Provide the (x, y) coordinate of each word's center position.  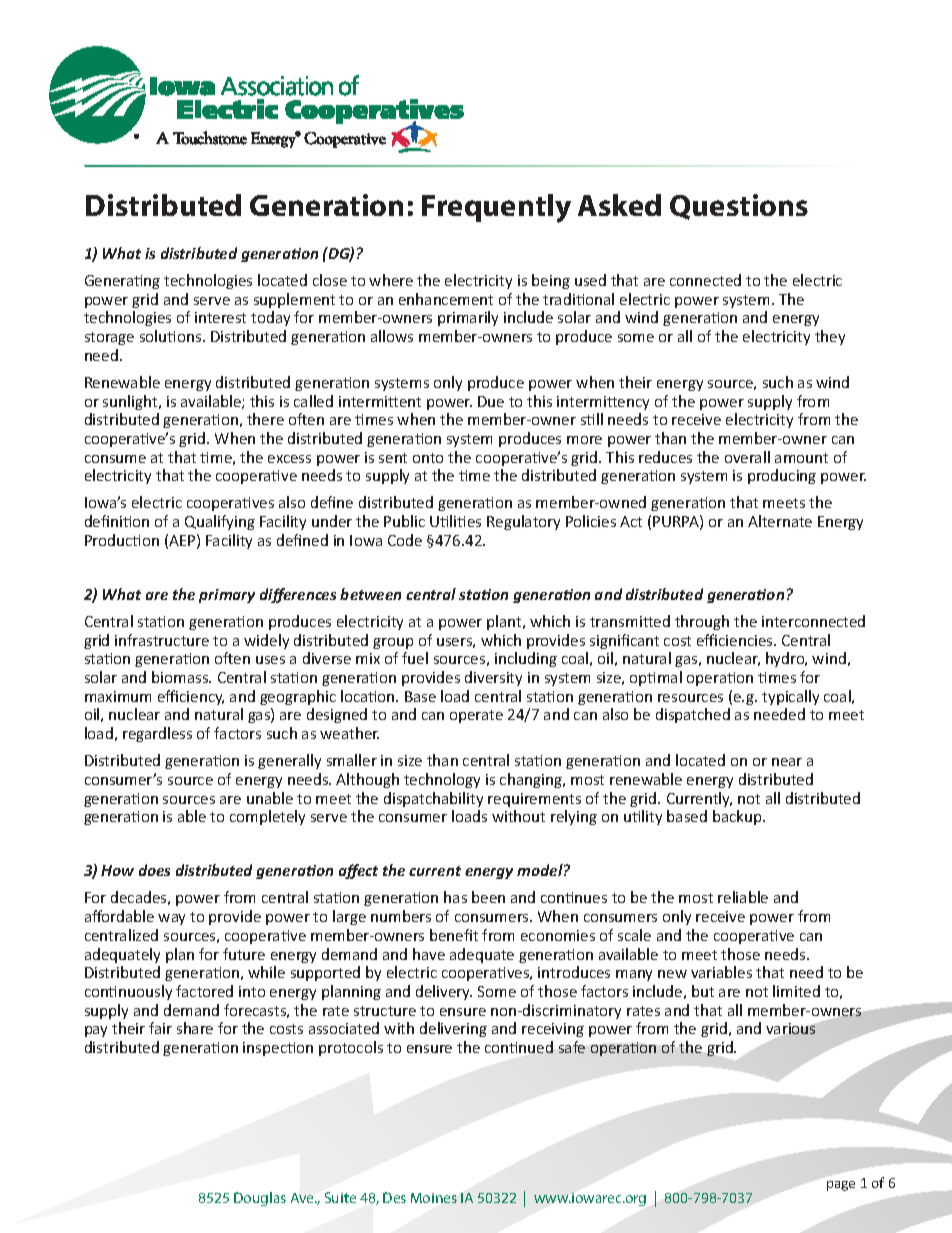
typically (790, 697)
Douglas (260, 1199)
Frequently (496, 208)
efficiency (191, 697)
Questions (739, 207)
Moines (434, 1198)
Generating (122, 282)
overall (747, 457)
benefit (454, 935)
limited (796, 991)
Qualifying (220, 522)
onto (428, 458)
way (171, 919)
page (841, 1186)
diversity (493, 678)
